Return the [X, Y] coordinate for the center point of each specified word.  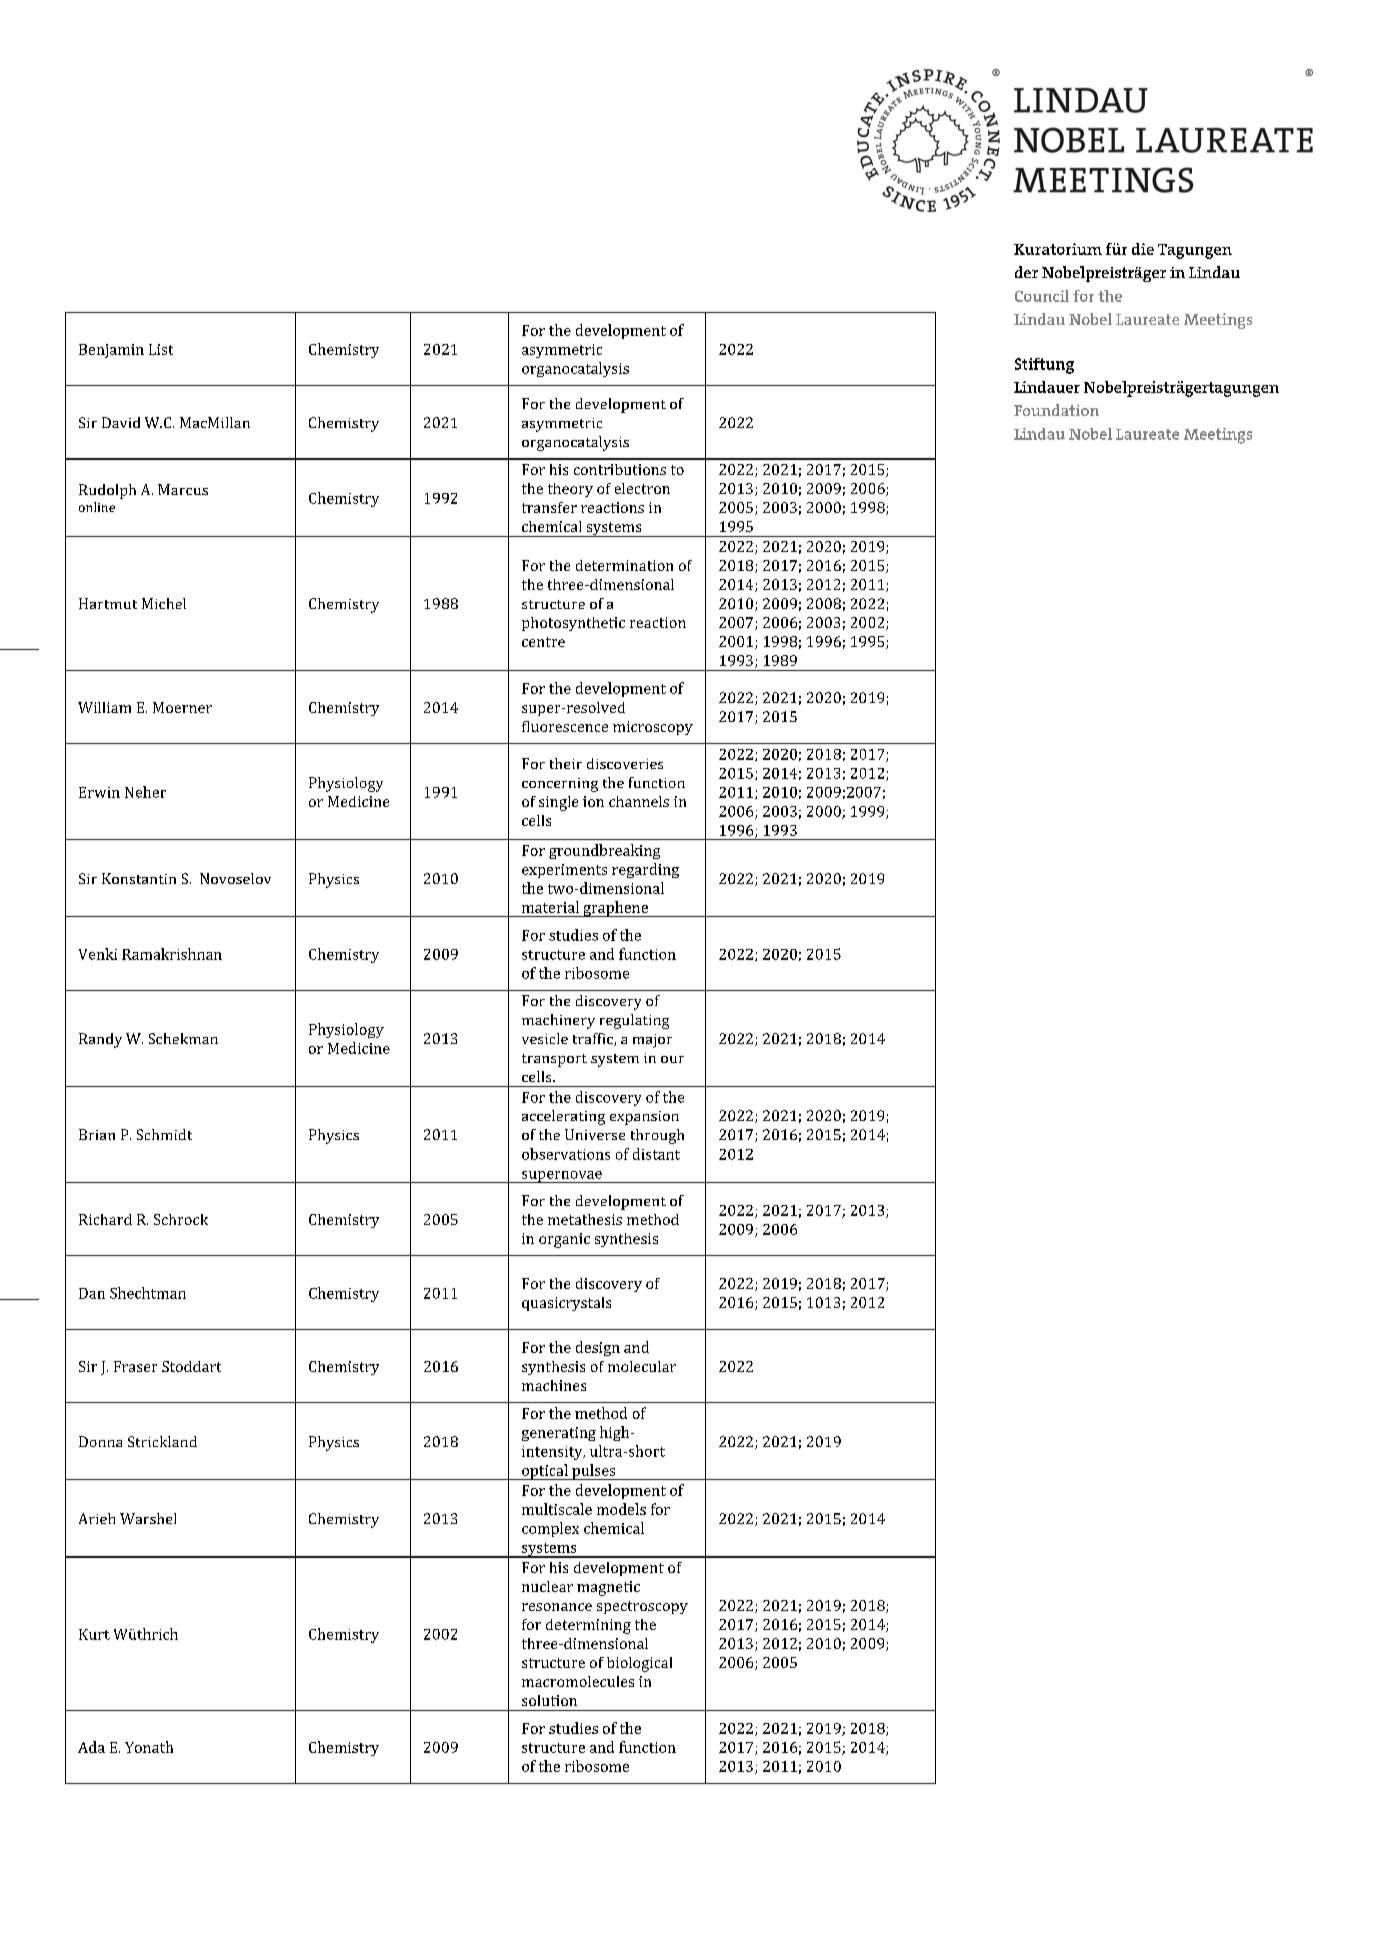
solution [549, 1700]
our [672, 1059]
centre [543, 642]
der [1026, 272]
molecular [642, 1366]
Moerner [182, 707]
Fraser [135, 1366]
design [598, 1348]
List [161, 349]
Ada [91, 1747]
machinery [558, 1021]
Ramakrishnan [172, 954]
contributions [620, 469]
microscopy [653, 728]
